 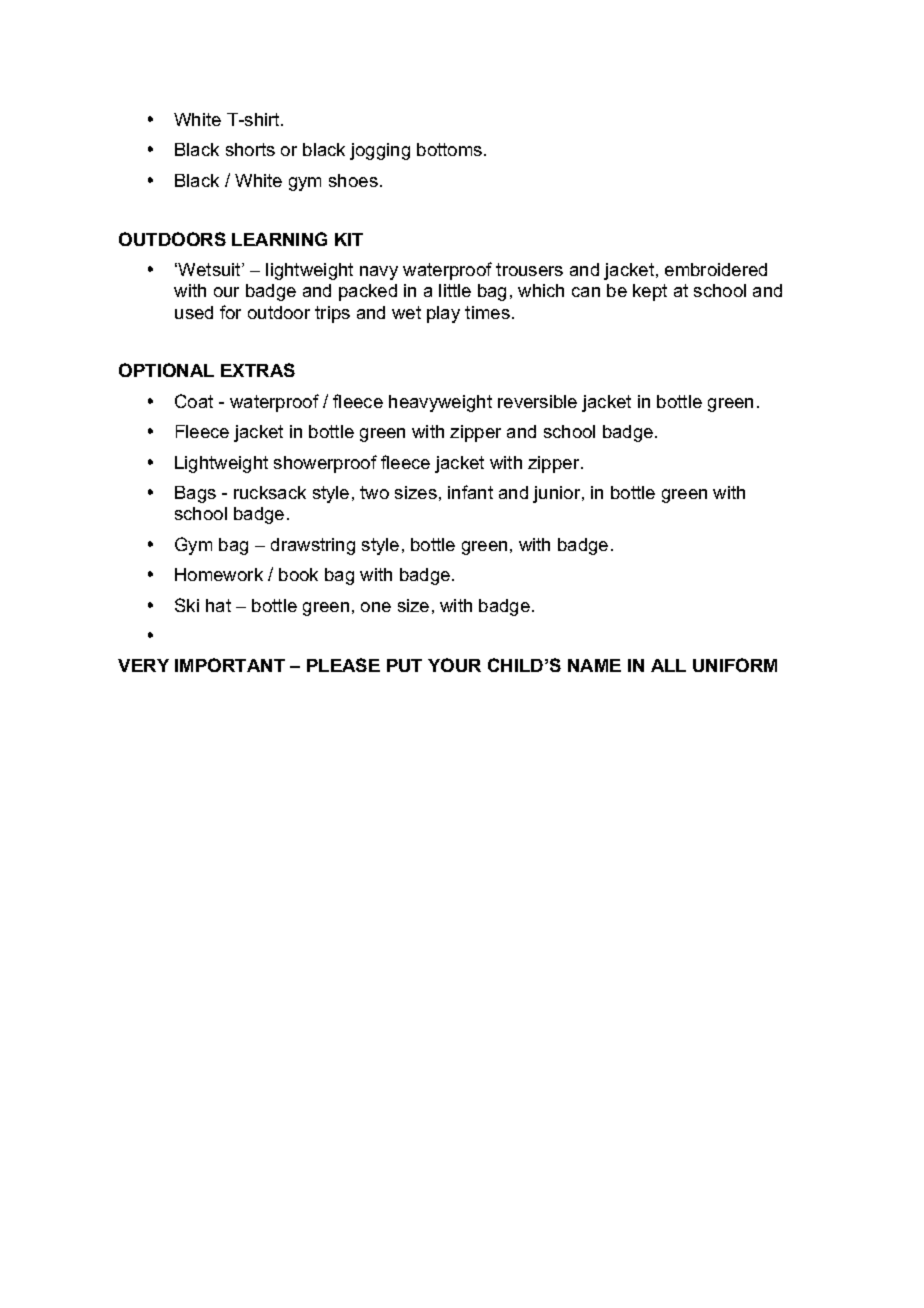 What do you see at coordinates (250, 149) in the page?
I see `shorts` at bounding box center [250, 149].
